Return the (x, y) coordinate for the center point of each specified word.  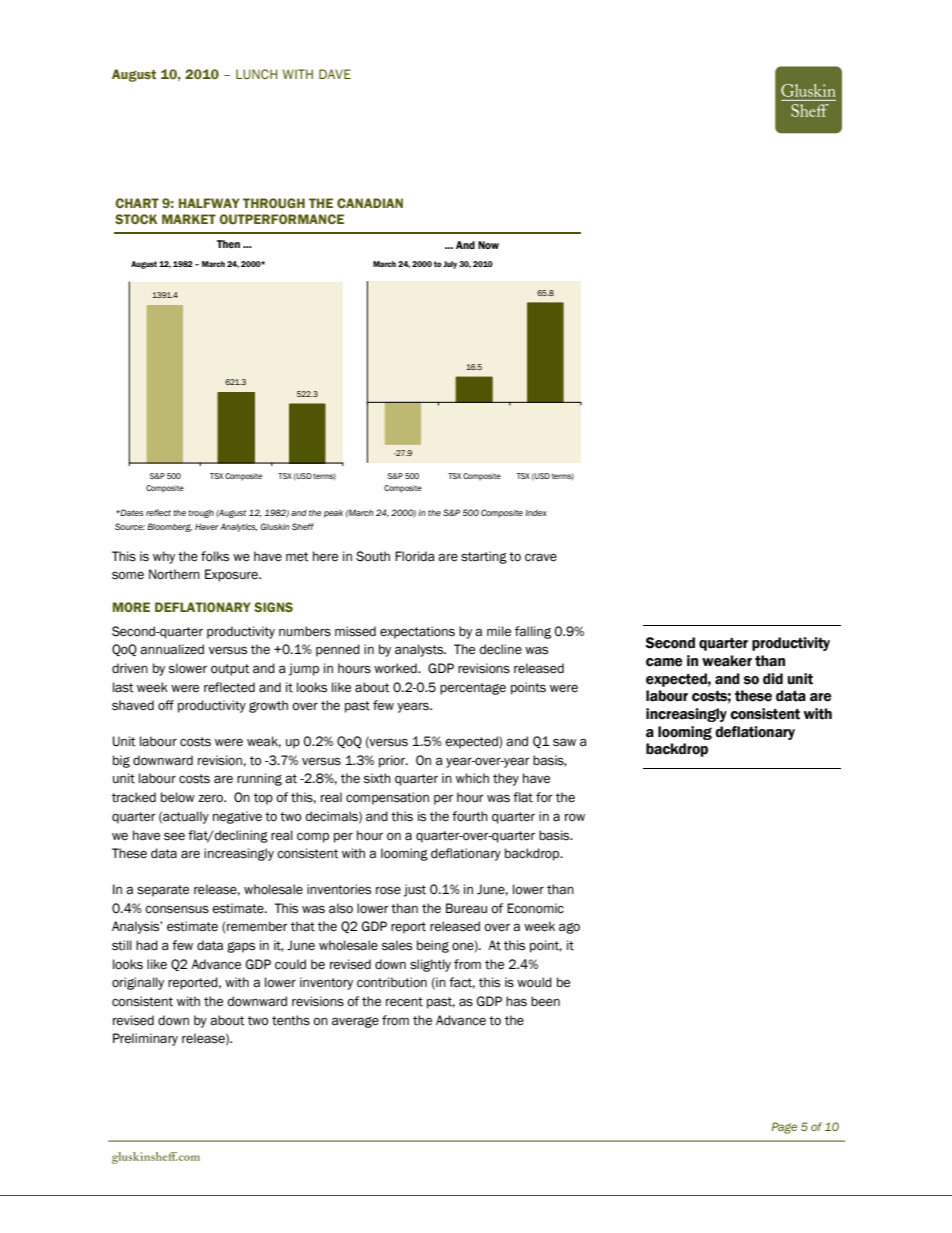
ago (569, 928)
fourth (470, 816)
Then (228, 244)
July (450, 265)
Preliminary (145, 1039)
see (174, 836)
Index (536, 513)
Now (488, 245)
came (664, 662)
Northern (174, 574)
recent (404, 1002)
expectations (417, 632)
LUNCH (257, 74)
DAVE (335, 74)
